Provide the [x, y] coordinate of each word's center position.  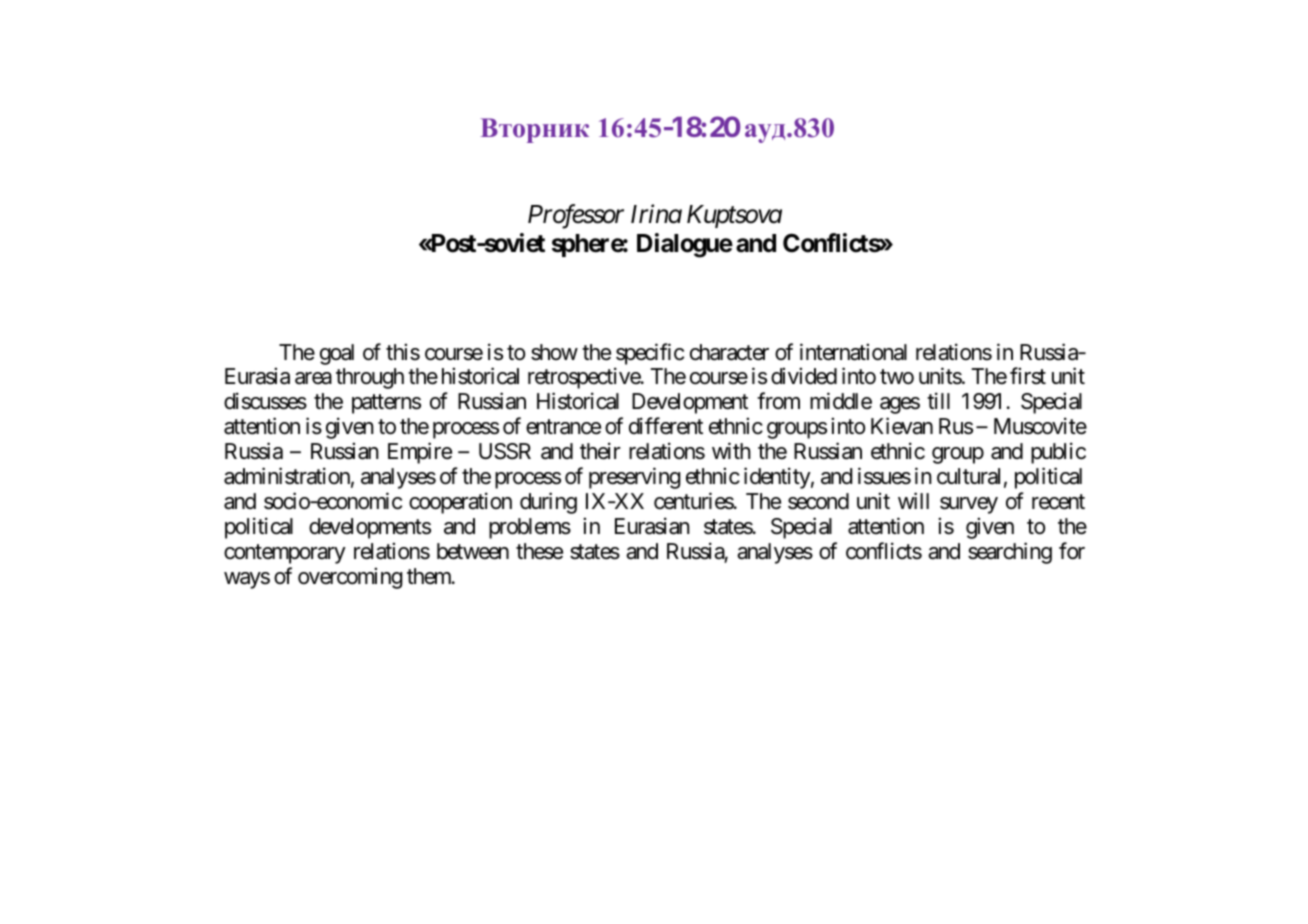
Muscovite [1040, 426]
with [731, 450]
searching [1010, 553]
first [1028, 376]
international [853, 352]
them [430, 576]
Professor [576, 216]
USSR [505, 451]
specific [650, 354]
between [473, 551]
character [729, 352]
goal [337, 354]
